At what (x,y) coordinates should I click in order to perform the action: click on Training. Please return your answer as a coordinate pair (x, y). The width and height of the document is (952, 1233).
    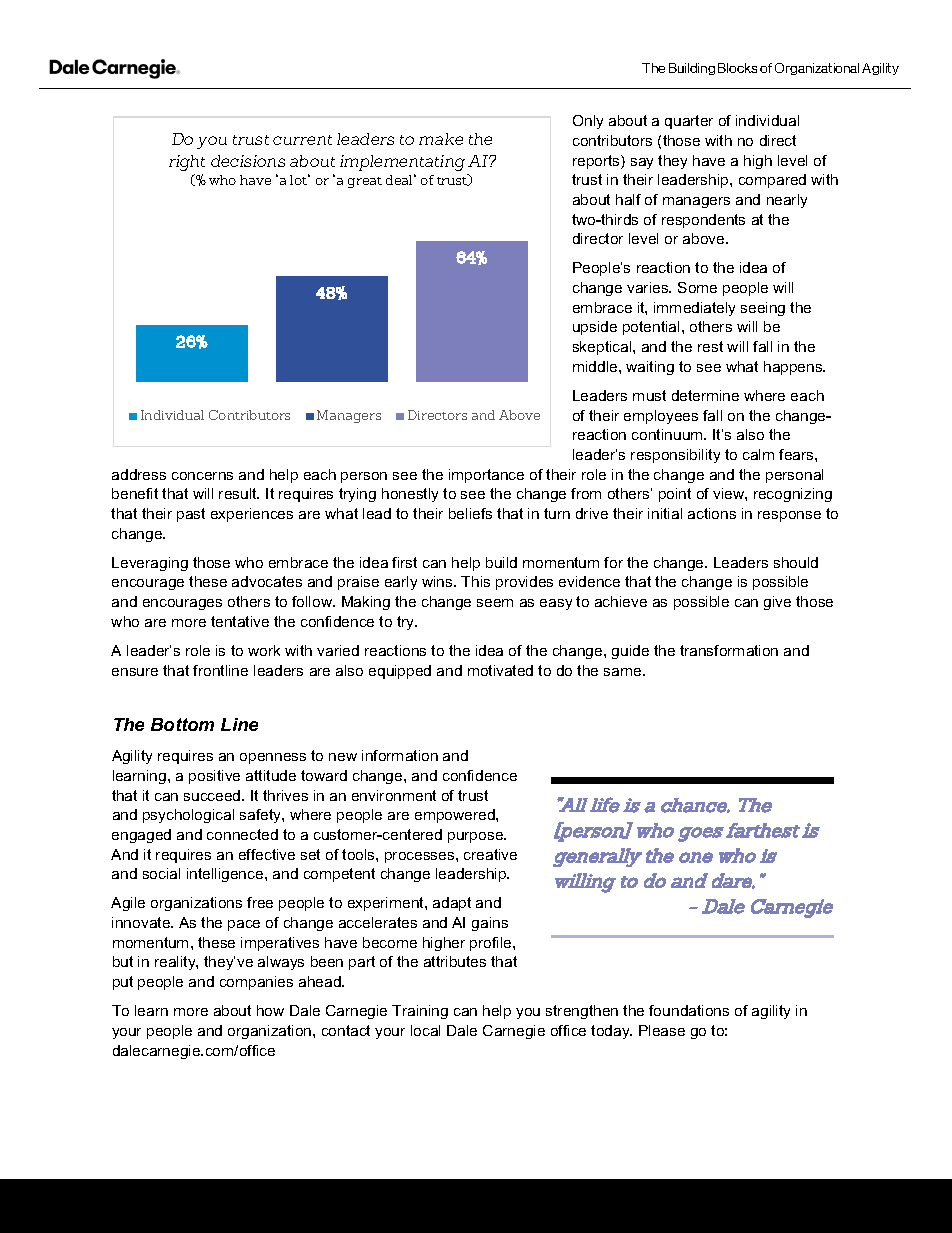
    Looking at the image, I should click on (420, 1012).
